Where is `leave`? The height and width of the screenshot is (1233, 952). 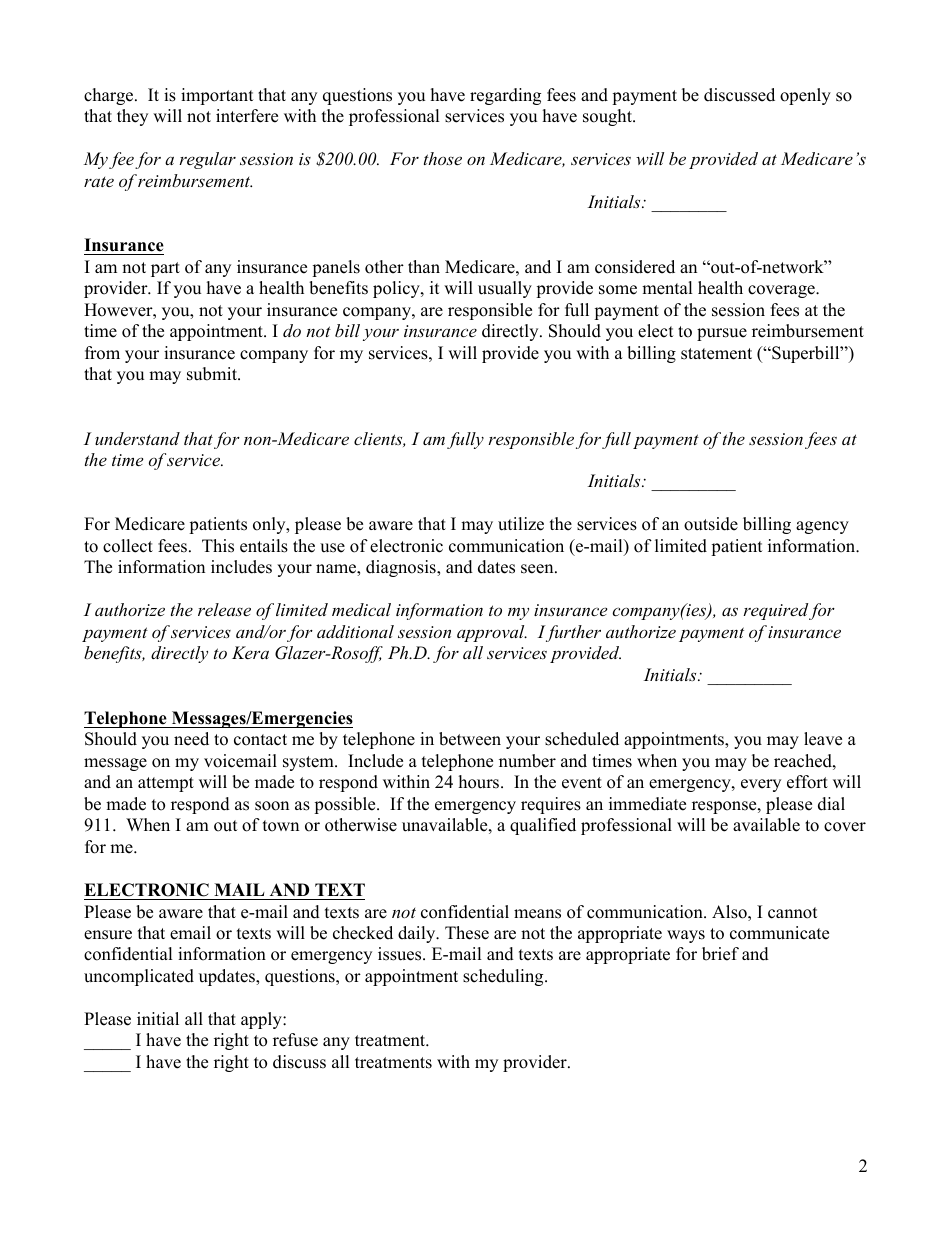
leave is located at coordinates (823, 739).
